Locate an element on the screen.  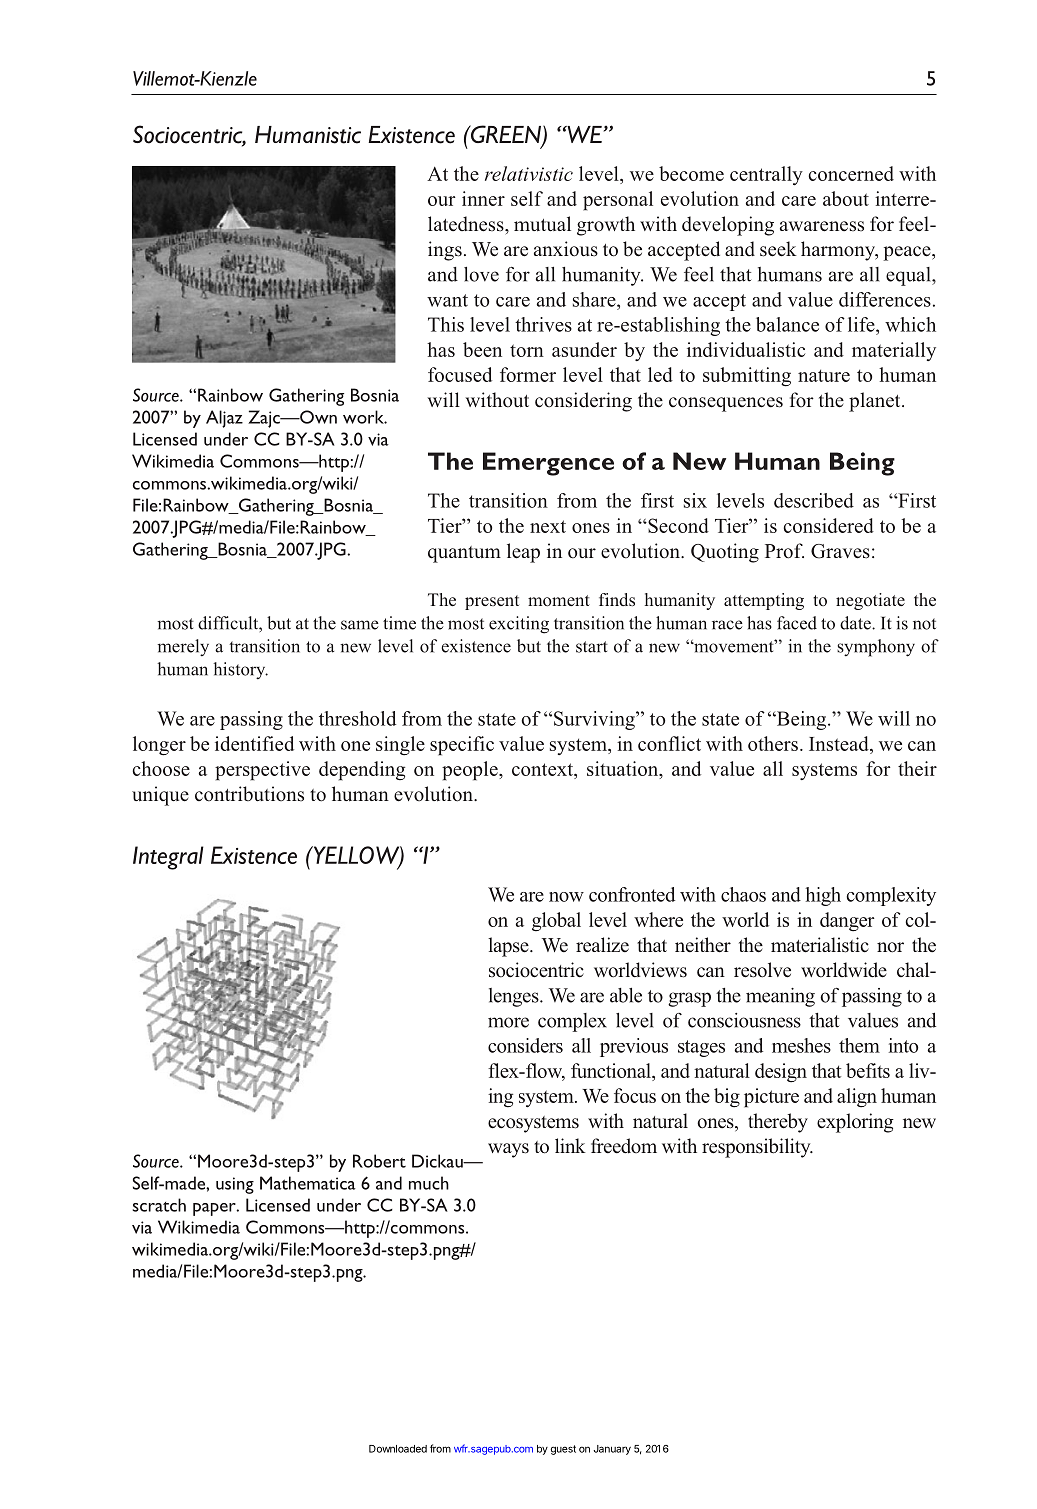
Downloaded is located at coordinates (398, 1449).
